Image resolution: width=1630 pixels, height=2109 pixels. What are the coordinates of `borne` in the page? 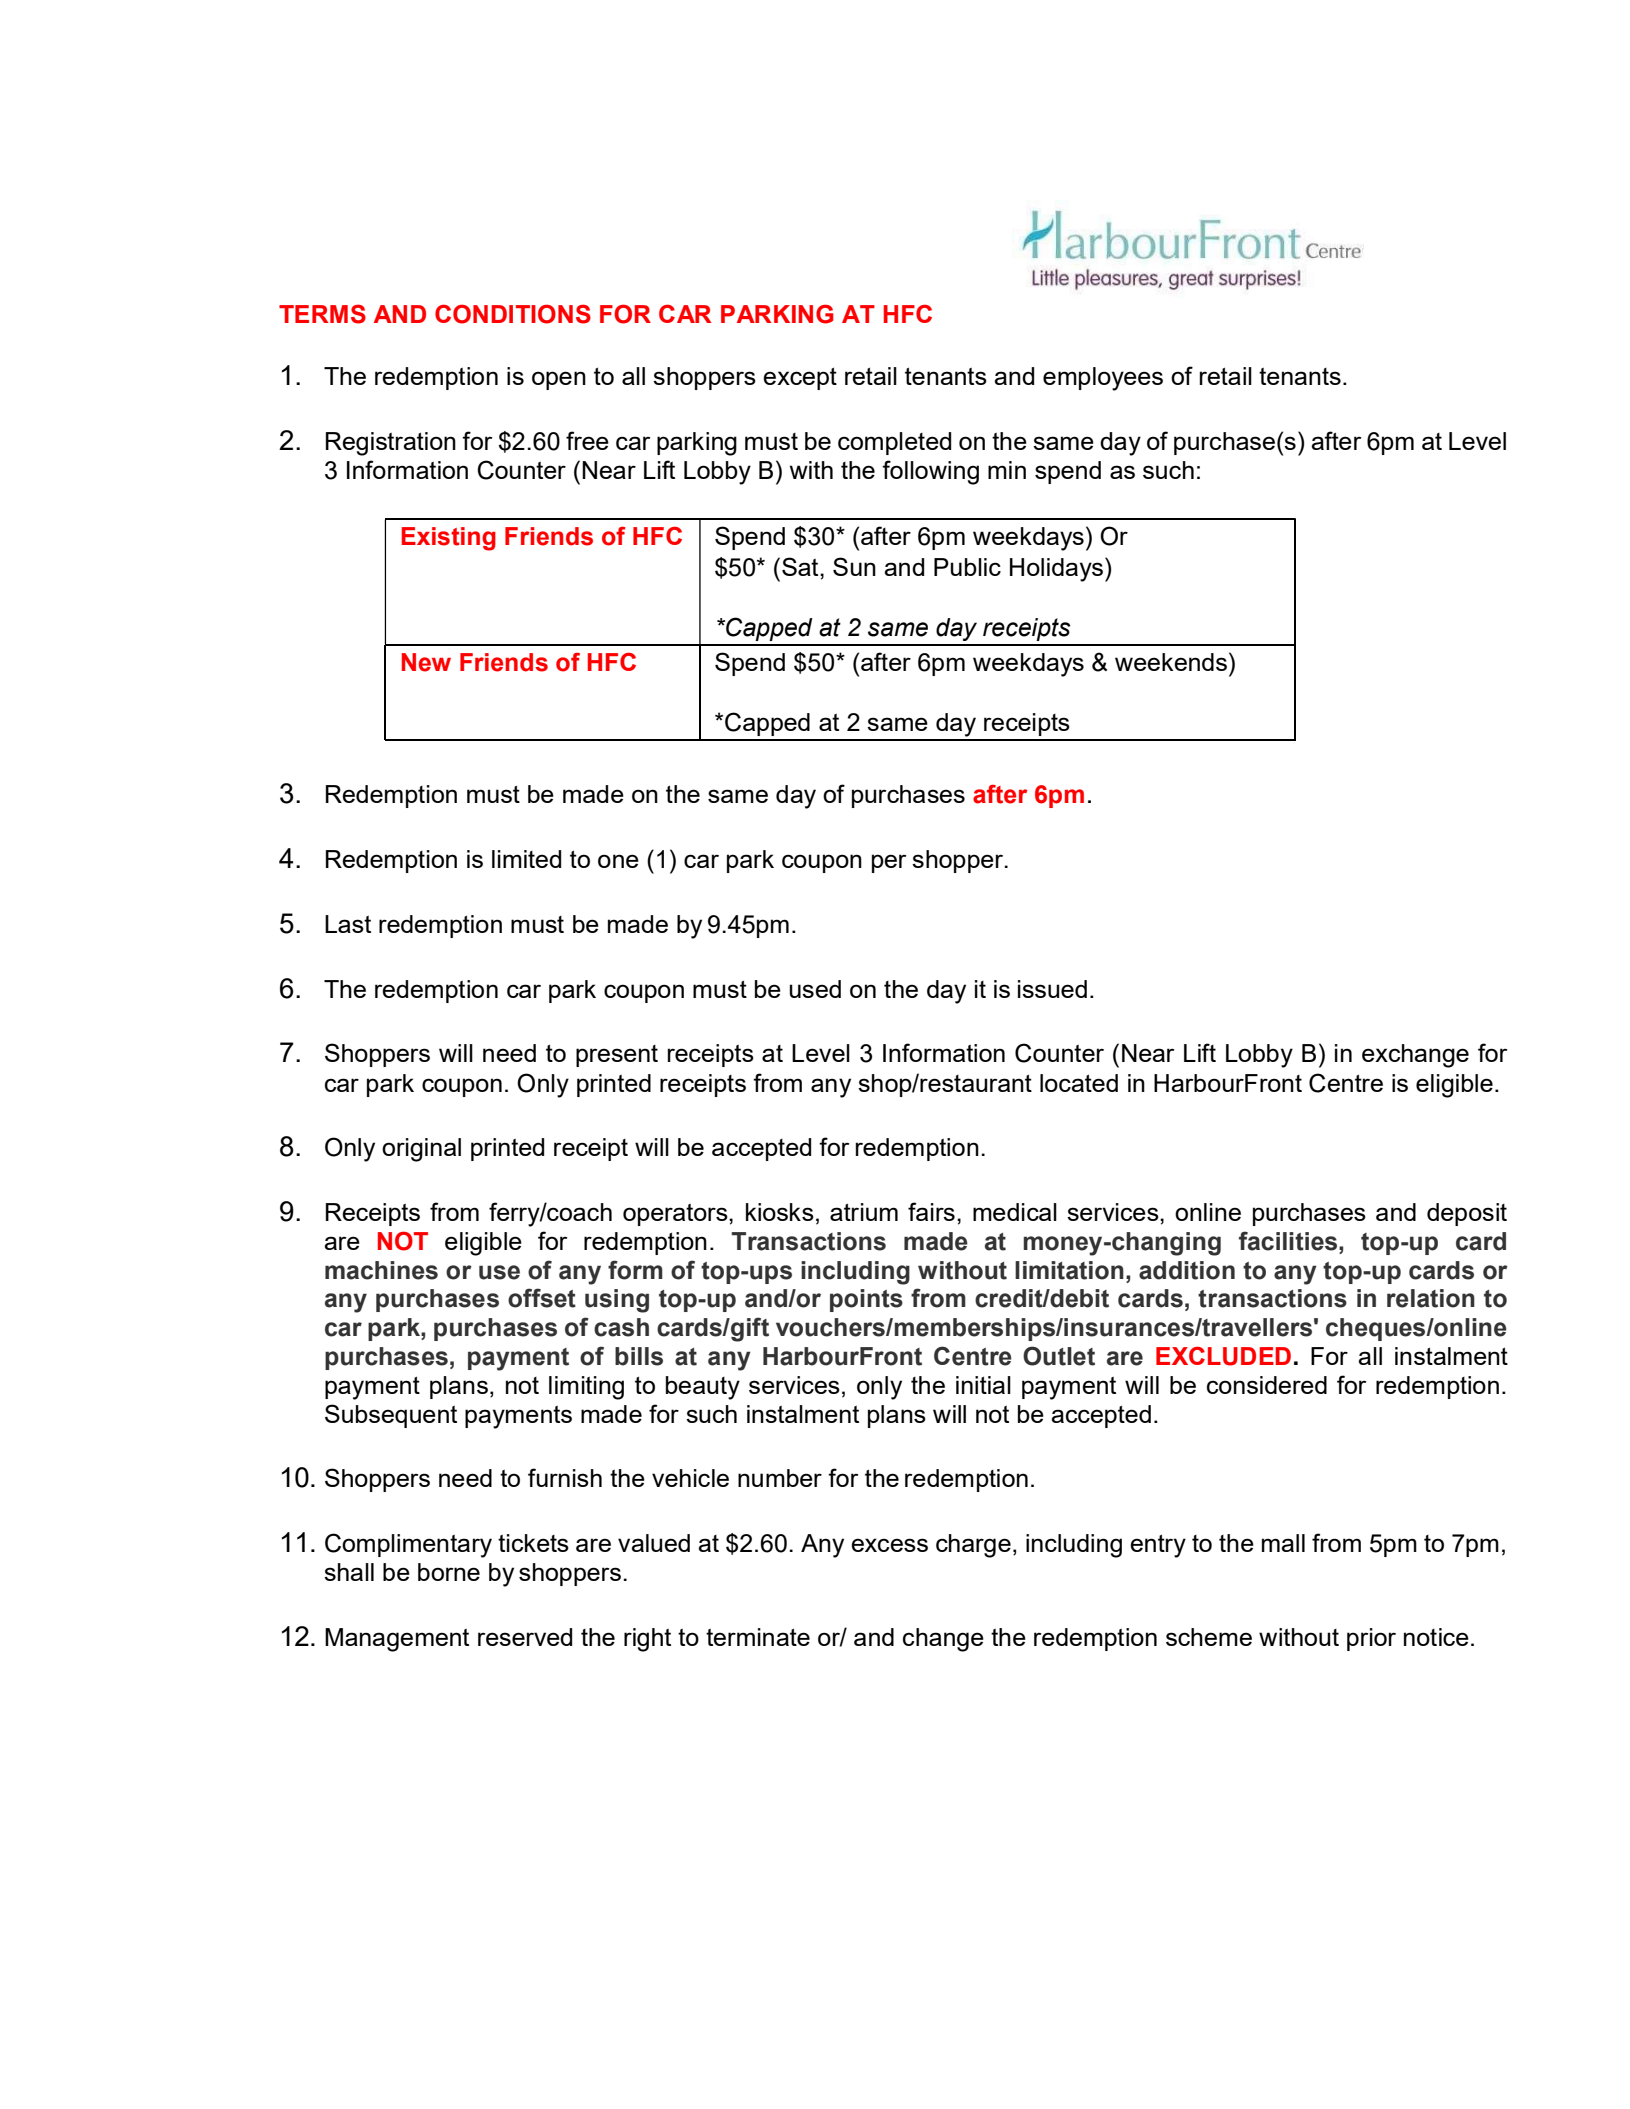 It's located at (449, 1572).
